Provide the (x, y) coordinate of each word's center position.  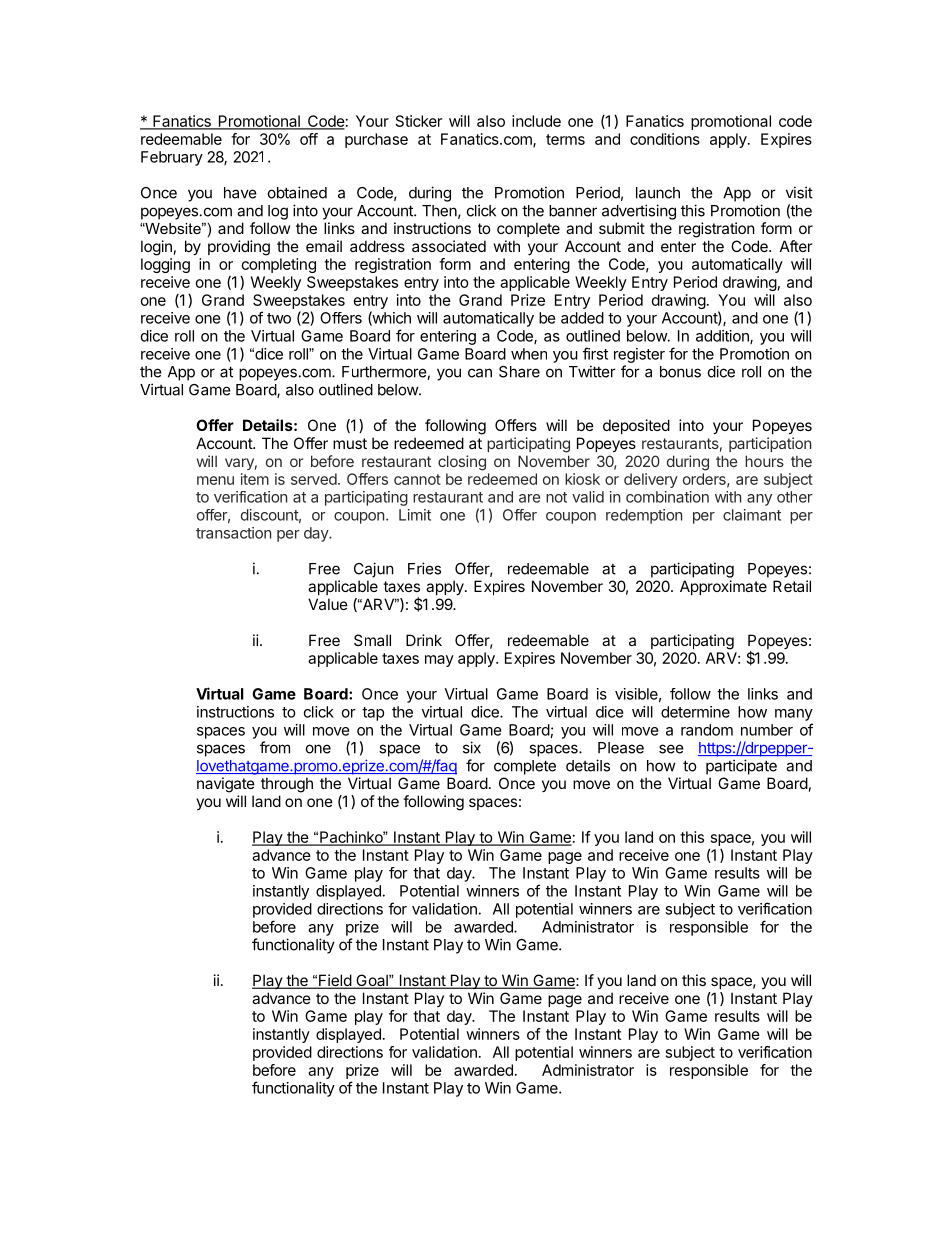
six (472, 747)
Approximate (723, 587)
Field (335, 981)
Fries (424, 568)
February (172, 158)
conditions (665, 139)
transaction (233, 533)
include (536, 121)
